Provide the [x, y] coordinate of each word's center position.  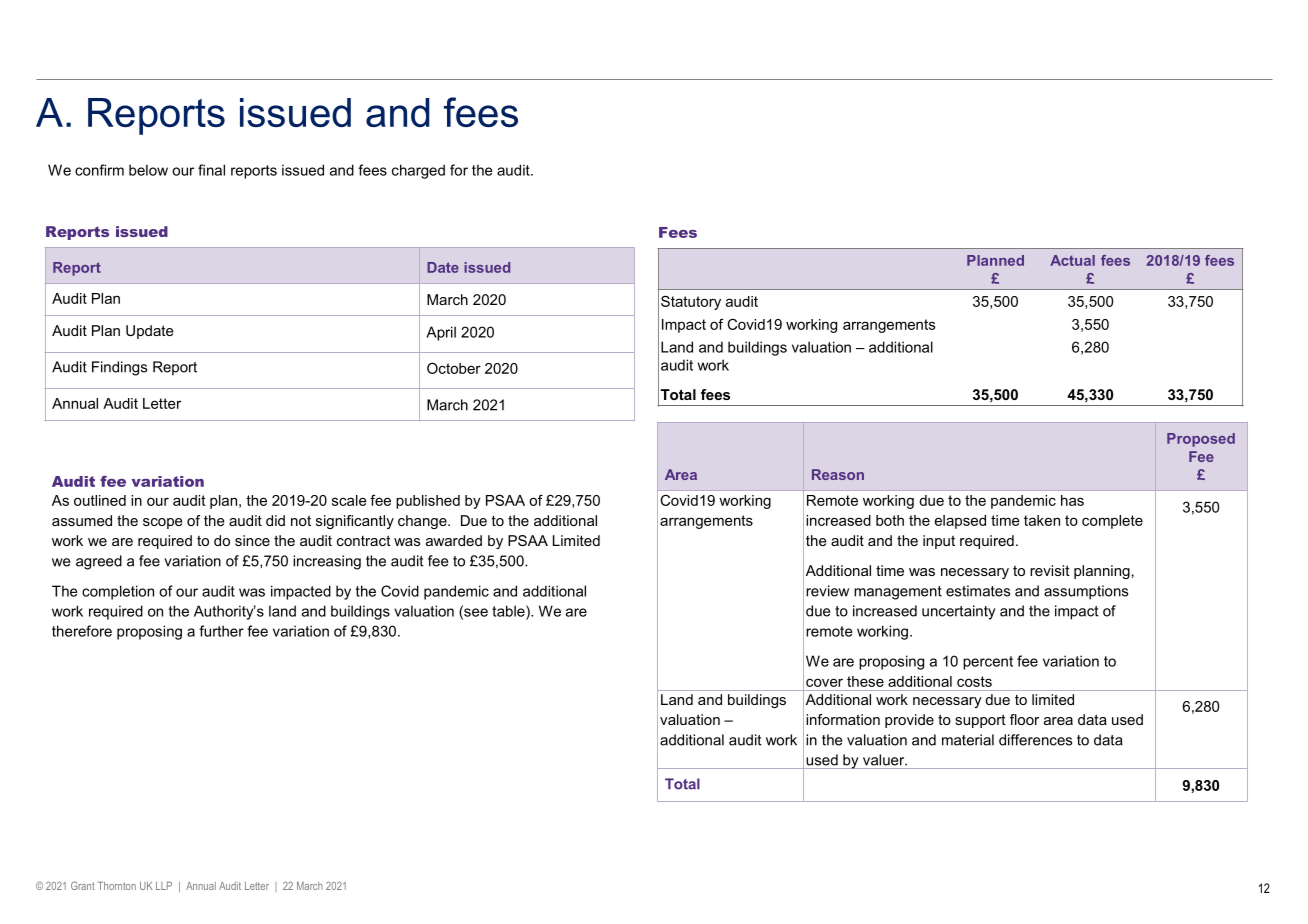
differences [1035, 740]
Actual [1072, 260]
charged [418, 171]
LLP [164, 885]
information [843, 719]
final [211, 170]
